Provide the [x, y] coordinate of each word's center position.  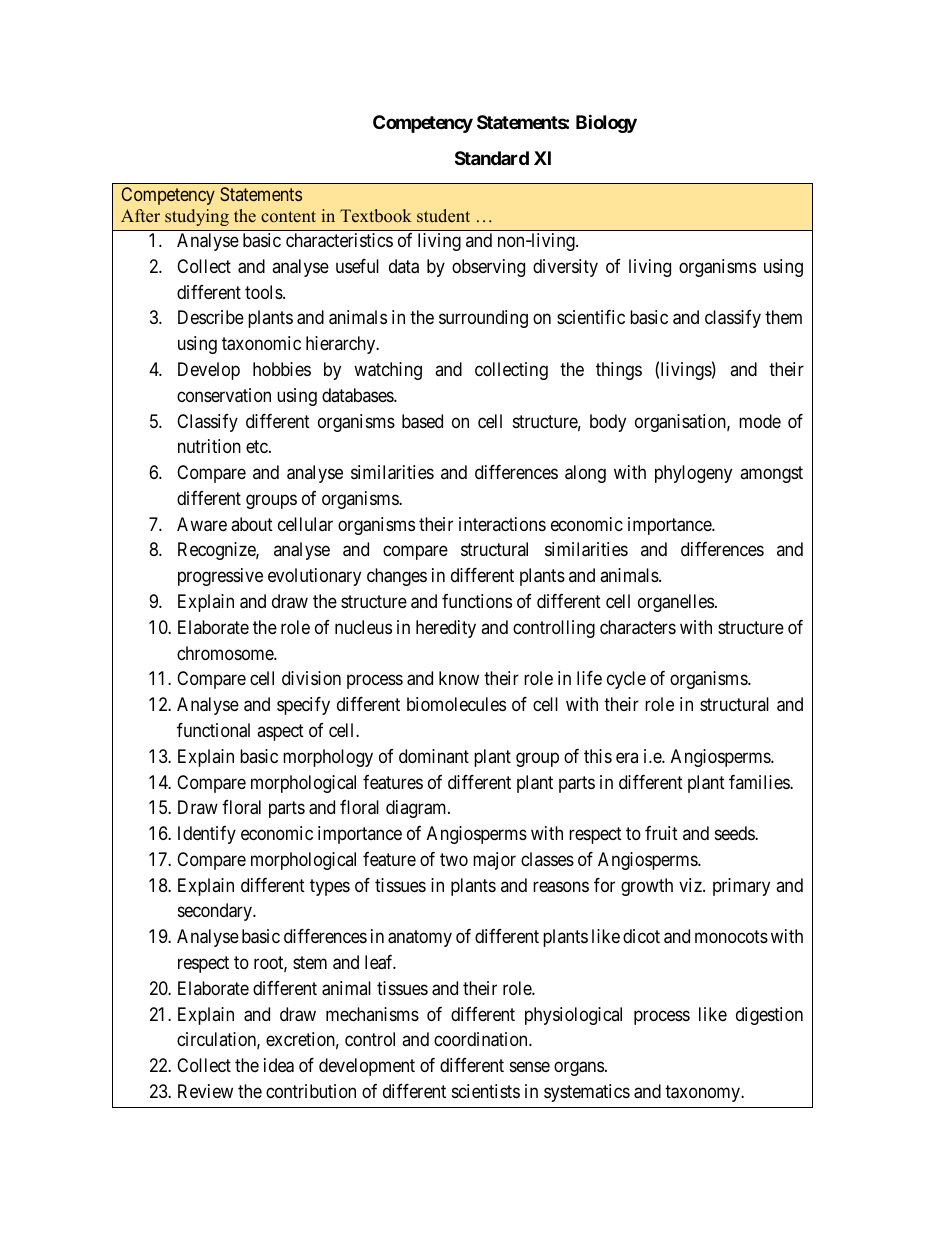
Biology [606, 123]
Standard [492, 158]
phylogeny [693, 474]
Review [205, 1091]
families [760, 782]
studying [197, 217]
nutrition [209, 446]
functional [213, 730]
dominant [434, 756]
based [422, 421]
